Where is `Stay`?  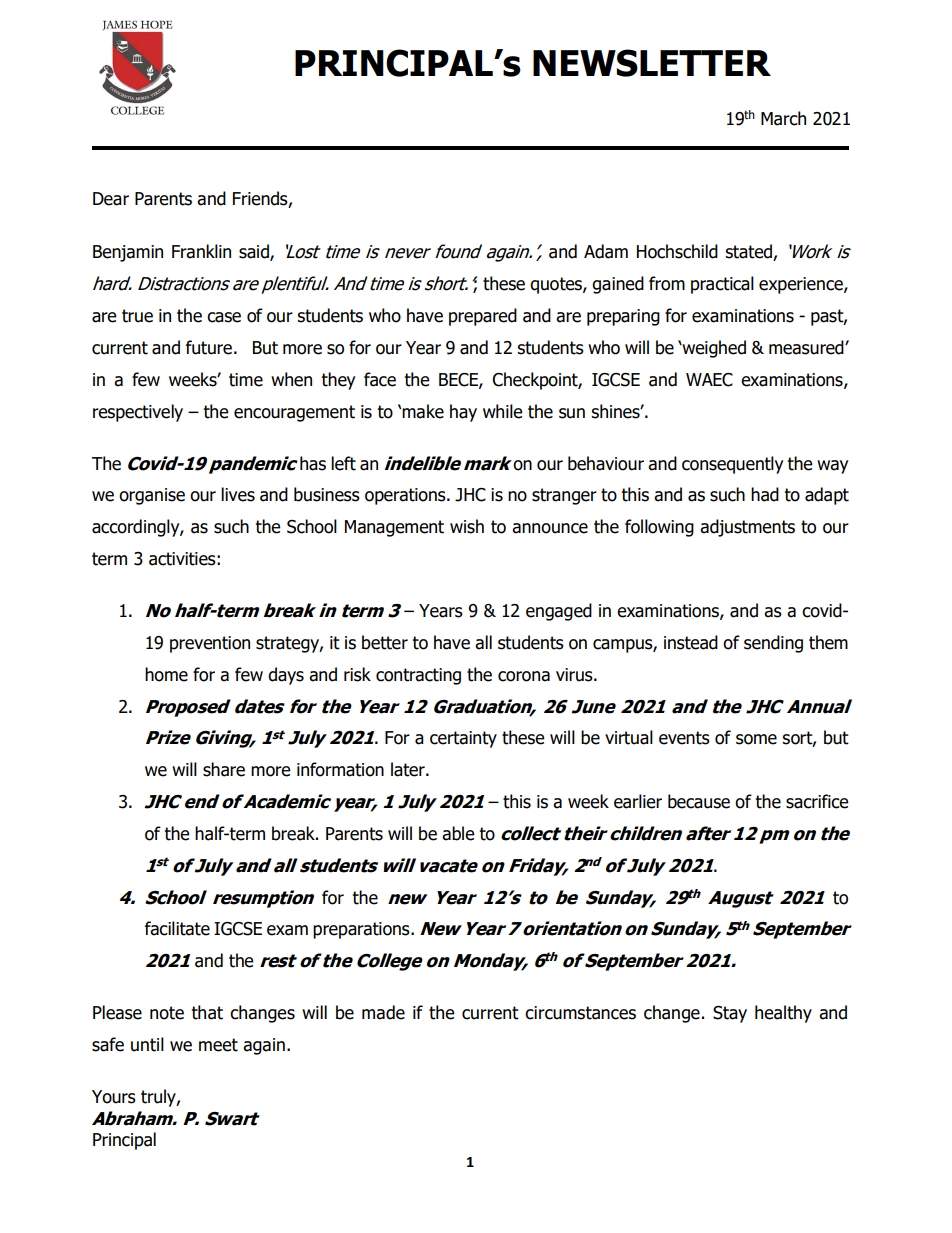
Stay is located at coordinates (730, 1014).
